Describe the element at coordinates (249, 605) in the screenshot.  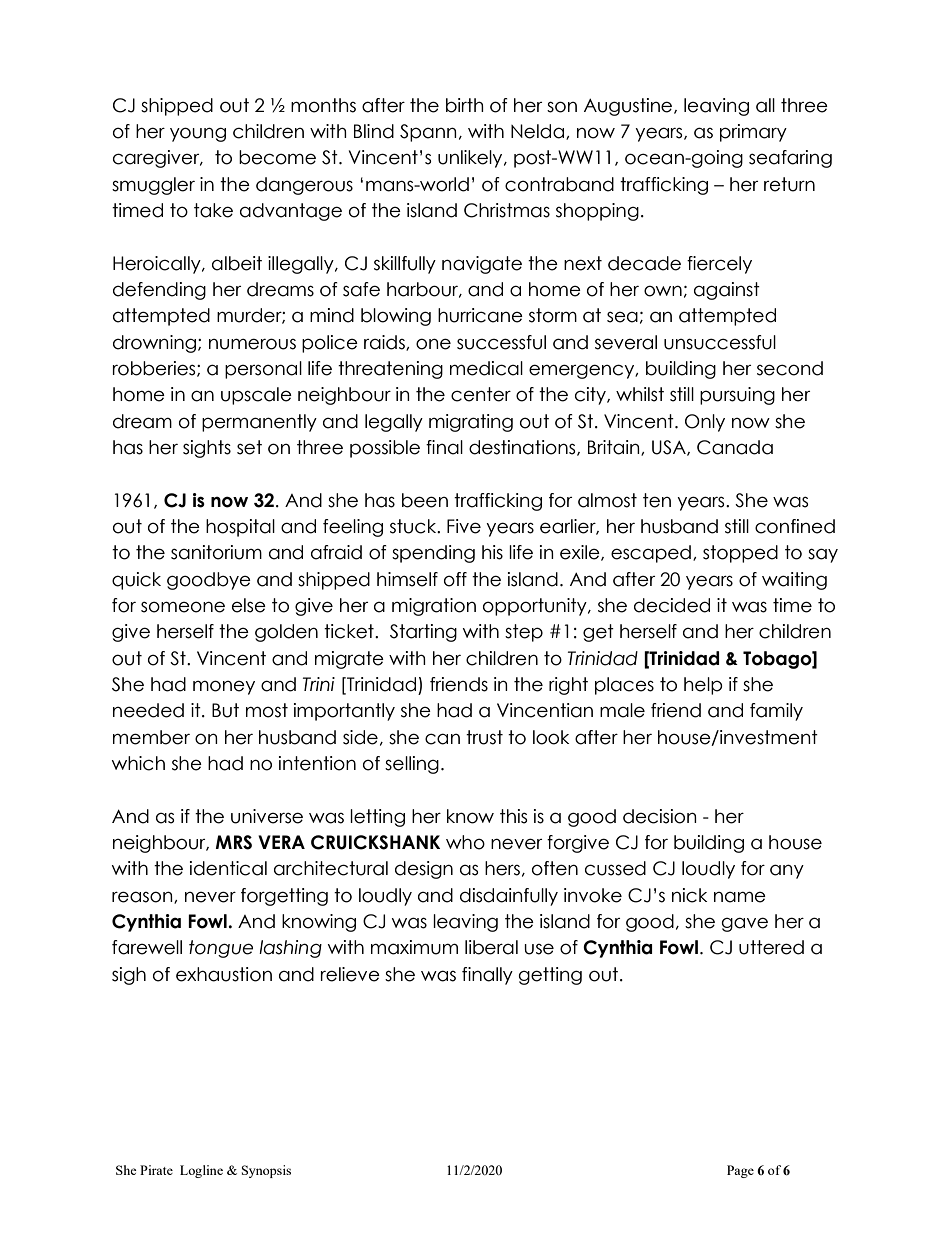
I see `else` at that location.
